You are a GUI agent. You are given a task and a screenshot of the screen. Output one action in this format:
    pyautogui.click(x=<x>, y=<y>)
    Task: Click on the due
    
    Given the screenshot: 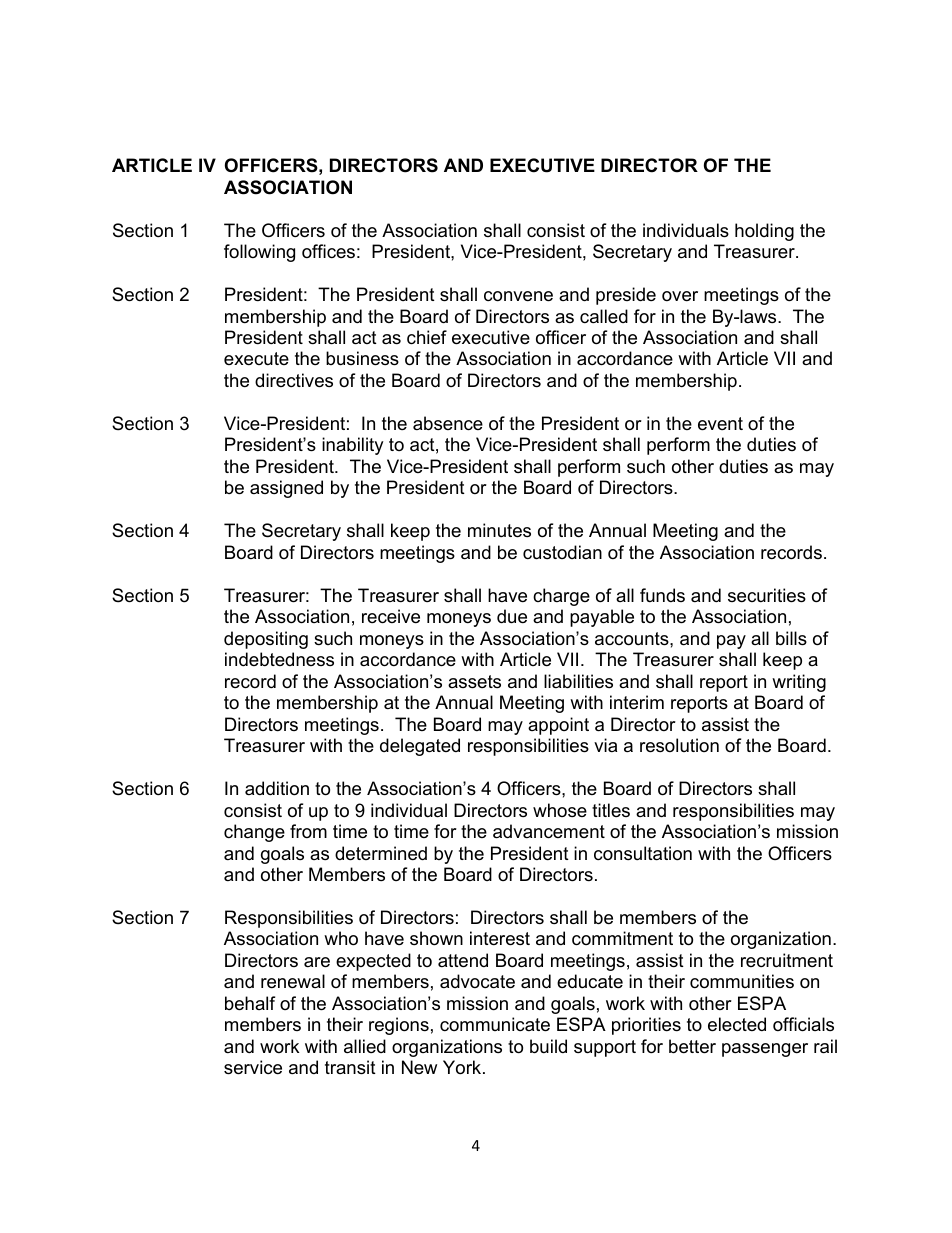 What is the action you would take?
    pyautogui.click(x=512, y=616)
